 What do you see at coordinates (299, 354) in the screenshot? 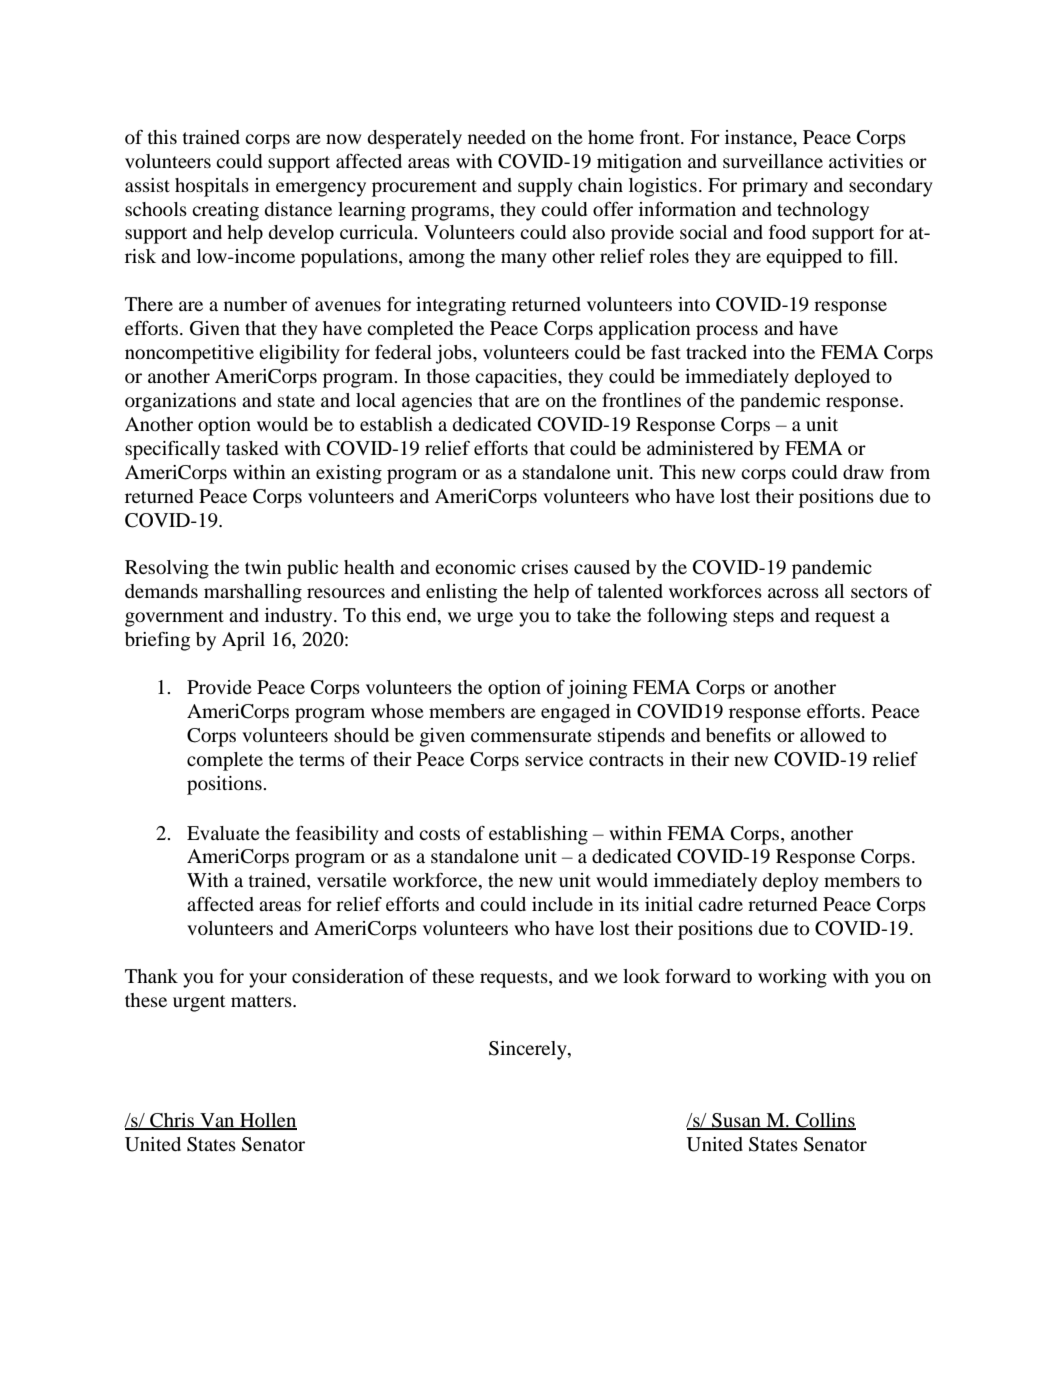
I see `eligibility` at bounding box center [299, 354].
